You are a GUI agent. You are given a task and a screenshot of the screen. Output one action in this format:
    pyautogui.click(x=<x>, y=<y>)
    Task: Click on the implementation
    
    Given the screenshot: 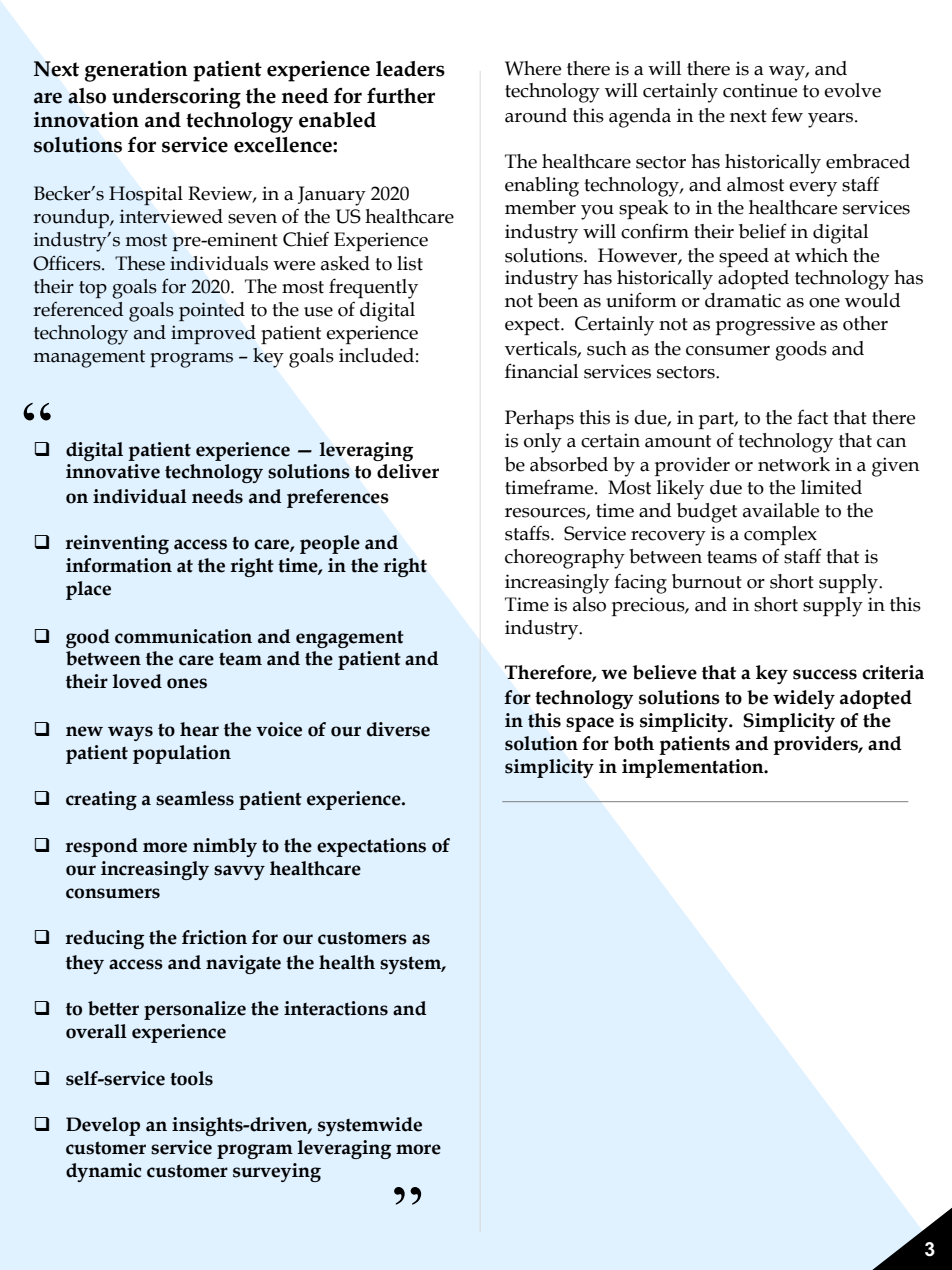 What is the action you would take?
    pyautogui.click(x=694, y=768)
